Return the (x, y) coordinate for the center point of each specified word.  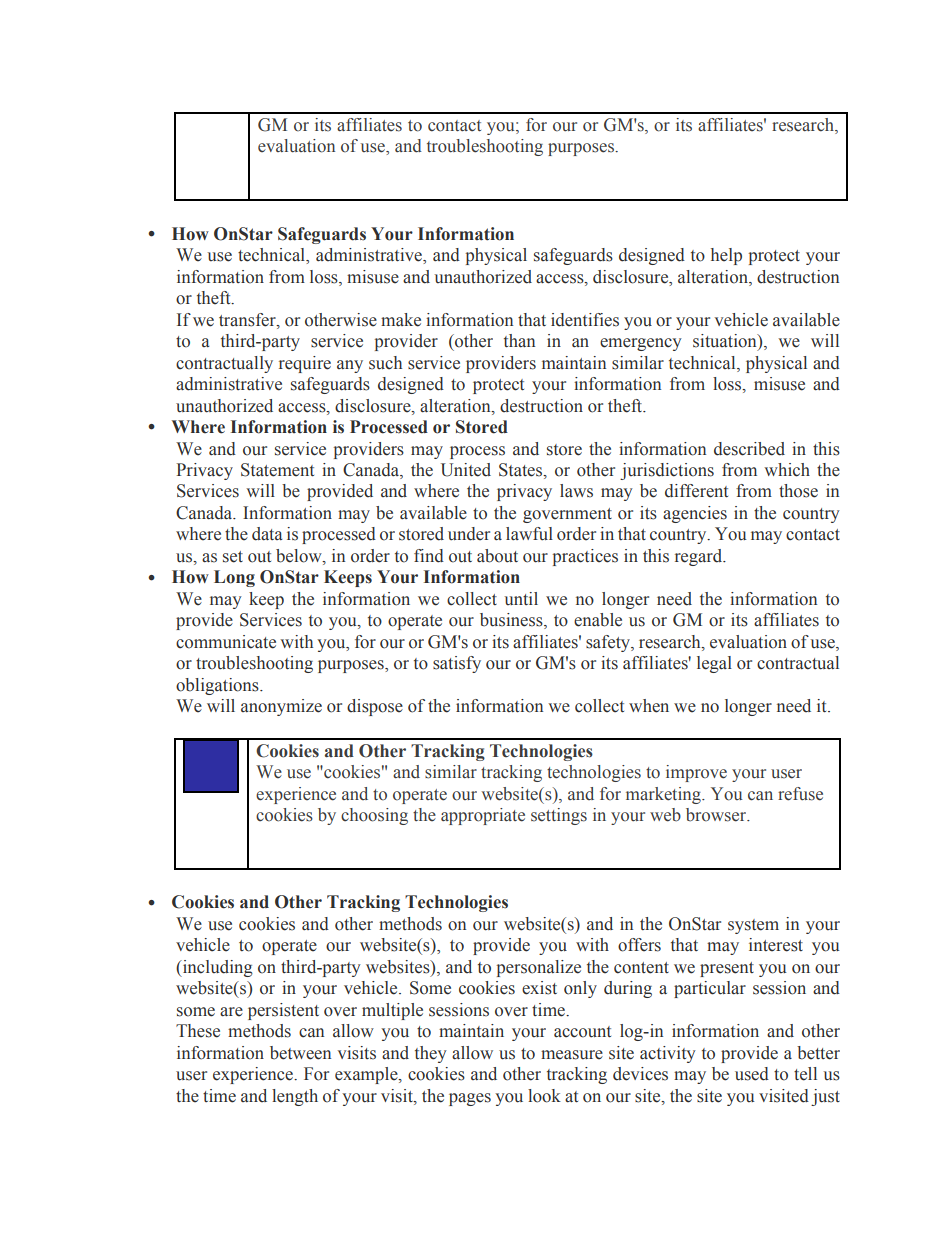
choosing (374, 816)
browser (717, 815)
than (519, 341)
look (544, 1096)
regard (700, 557)
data (267, 534)
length (295, 1097)
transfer (248, 320)
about (497, 556)
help (726, 256)
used (752, 1074)
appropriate (483, 816)
